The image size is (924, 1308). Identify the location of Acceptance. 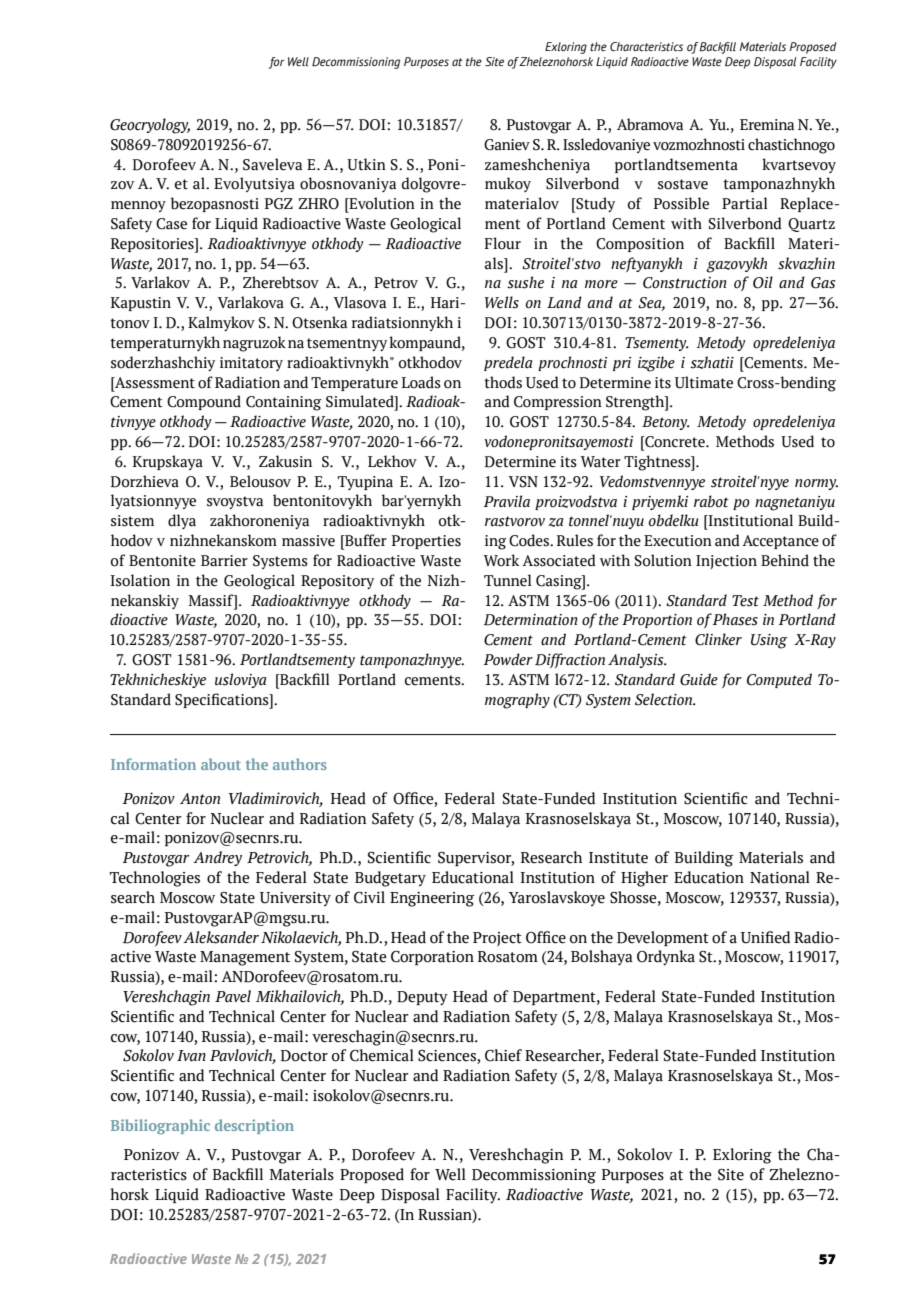
(780, 542).
